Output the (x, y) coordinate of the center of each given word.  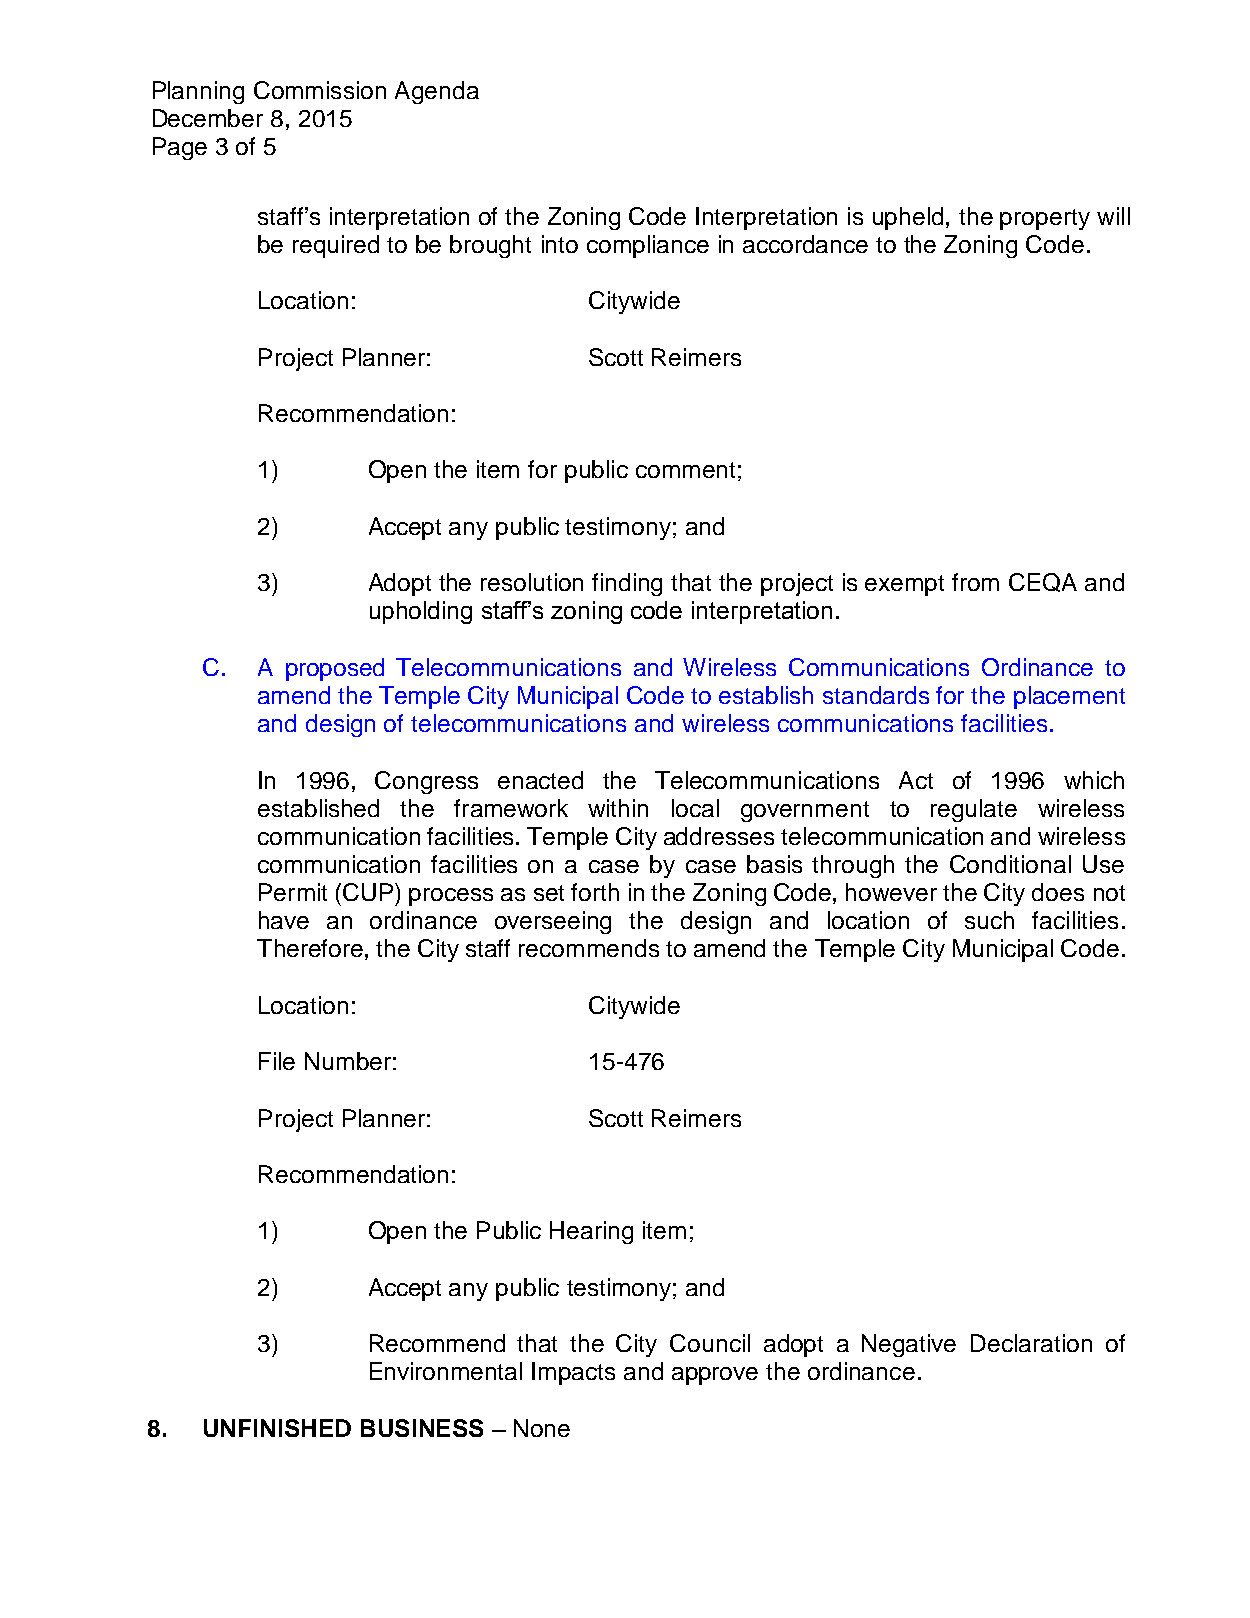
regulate (974, 810)
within (618, 808)
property (1045, 219)
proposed (335, 669)
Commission (320, 90)
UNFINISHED (277, 1428)
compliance (648, 246)
